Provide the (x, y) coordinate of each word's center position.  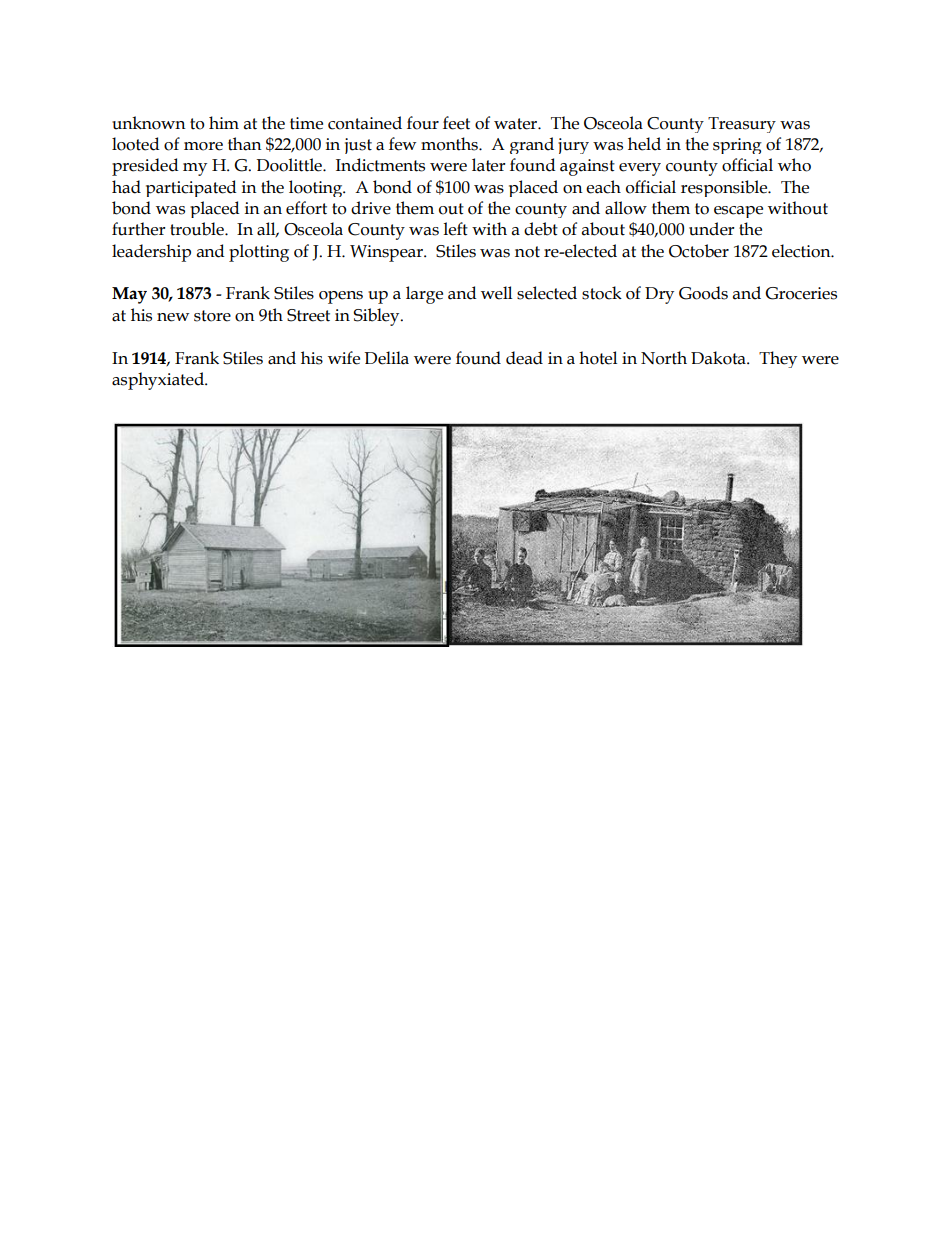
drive (371, 208)
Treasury (742, 125)
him (224, 122)
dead (524, 358)
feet (456, 123)
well (496, 293)
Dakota (719, 358)
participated (191, 188)
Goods (703, 293)
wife (344, 358)
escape (738, 212)
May (129, 295)
